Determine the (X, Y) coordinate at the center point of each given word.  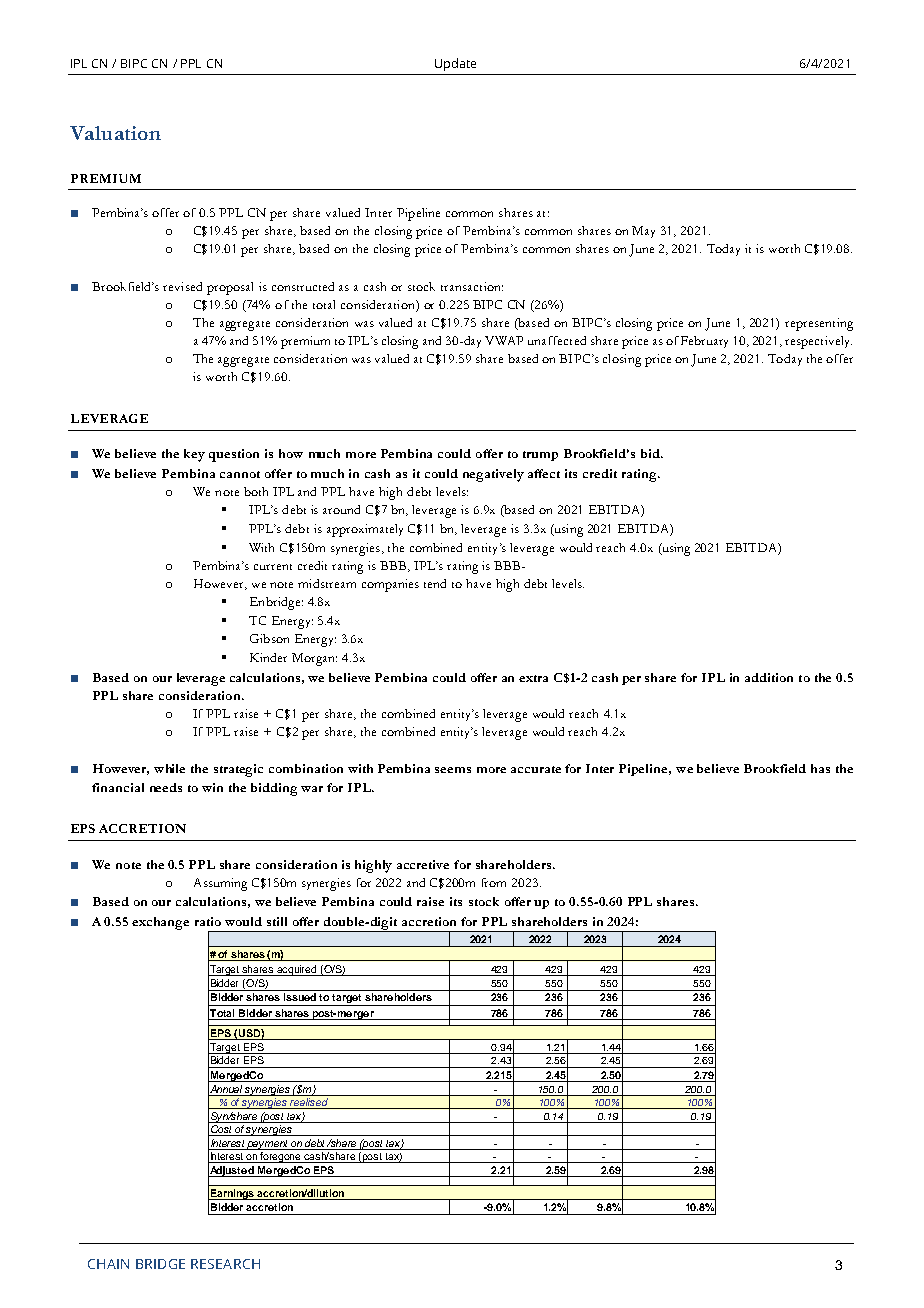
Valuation (115, 133)
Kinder (268, 657)
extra (533, 678)
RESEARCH (225, 1264)
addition (769, 677)
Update (455, 64)
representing (819, 324)
